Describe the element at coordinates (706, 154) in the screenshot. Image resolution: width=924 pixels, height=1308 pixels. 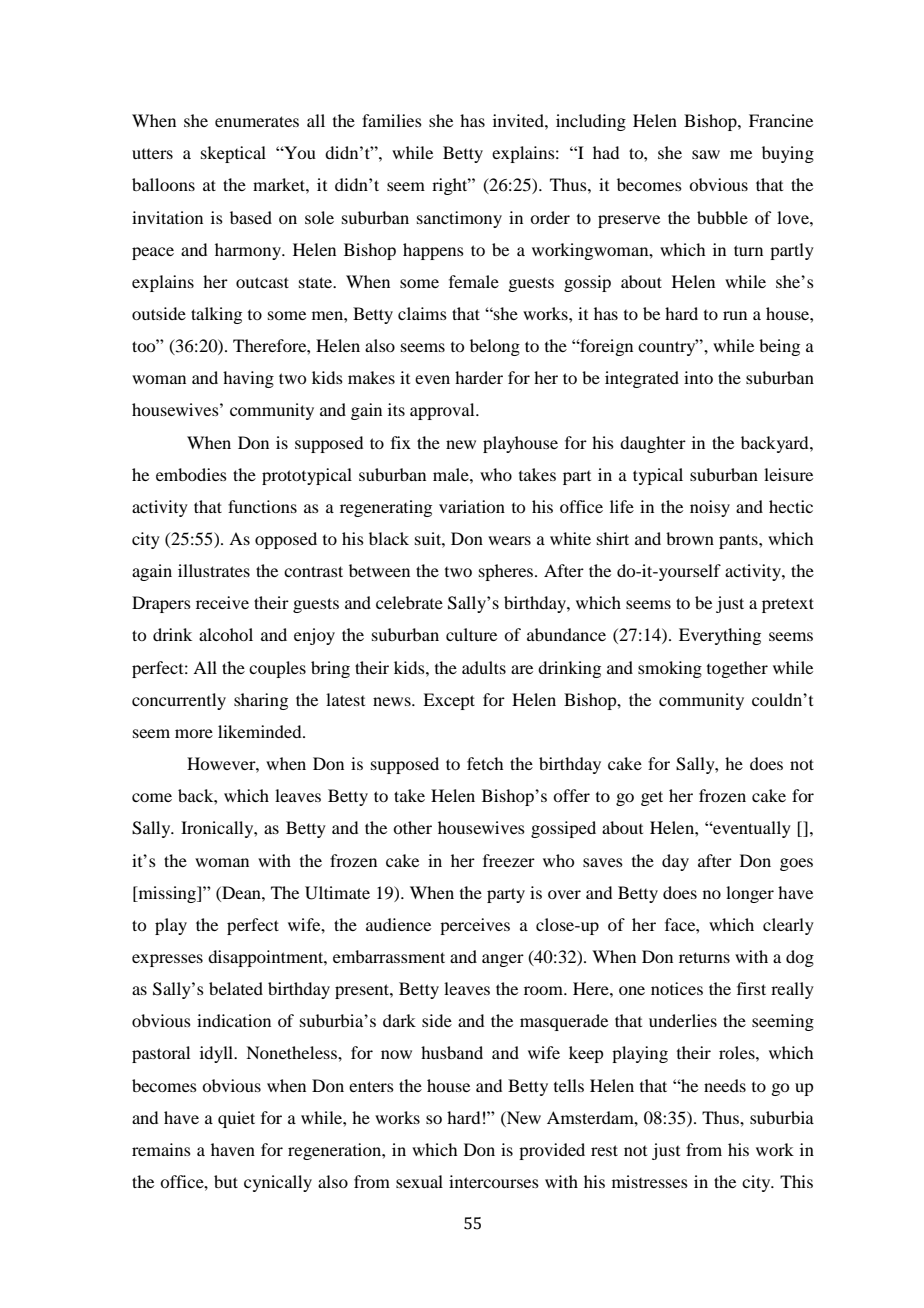
I see `saw` at that location.
